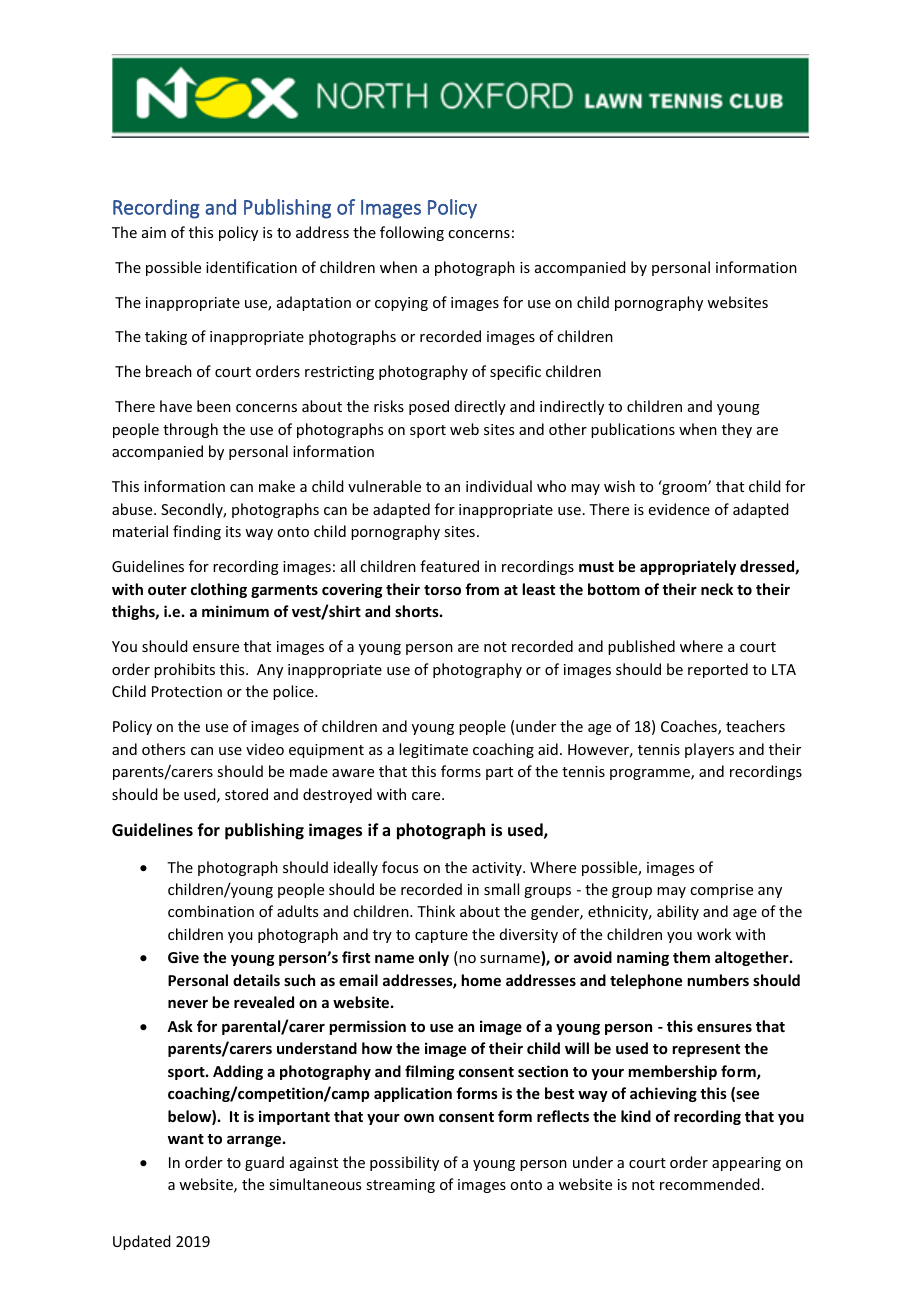 The height and width of the screenshot is (1307, 924). I want to click on evidence, so click(679, 509).
